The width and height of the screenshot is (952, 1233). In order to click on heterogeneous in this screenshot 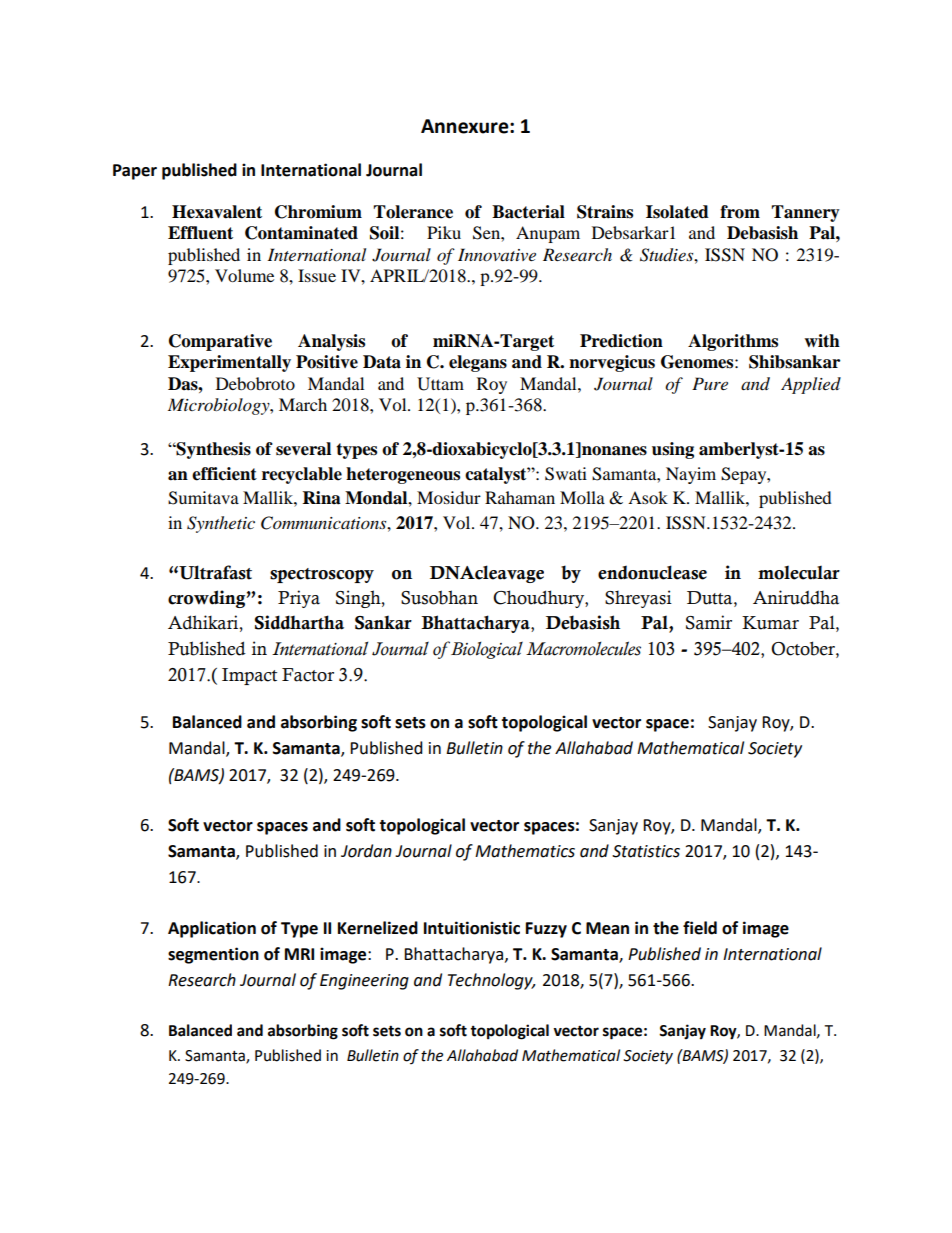, I will do `click(403, 475)`.
